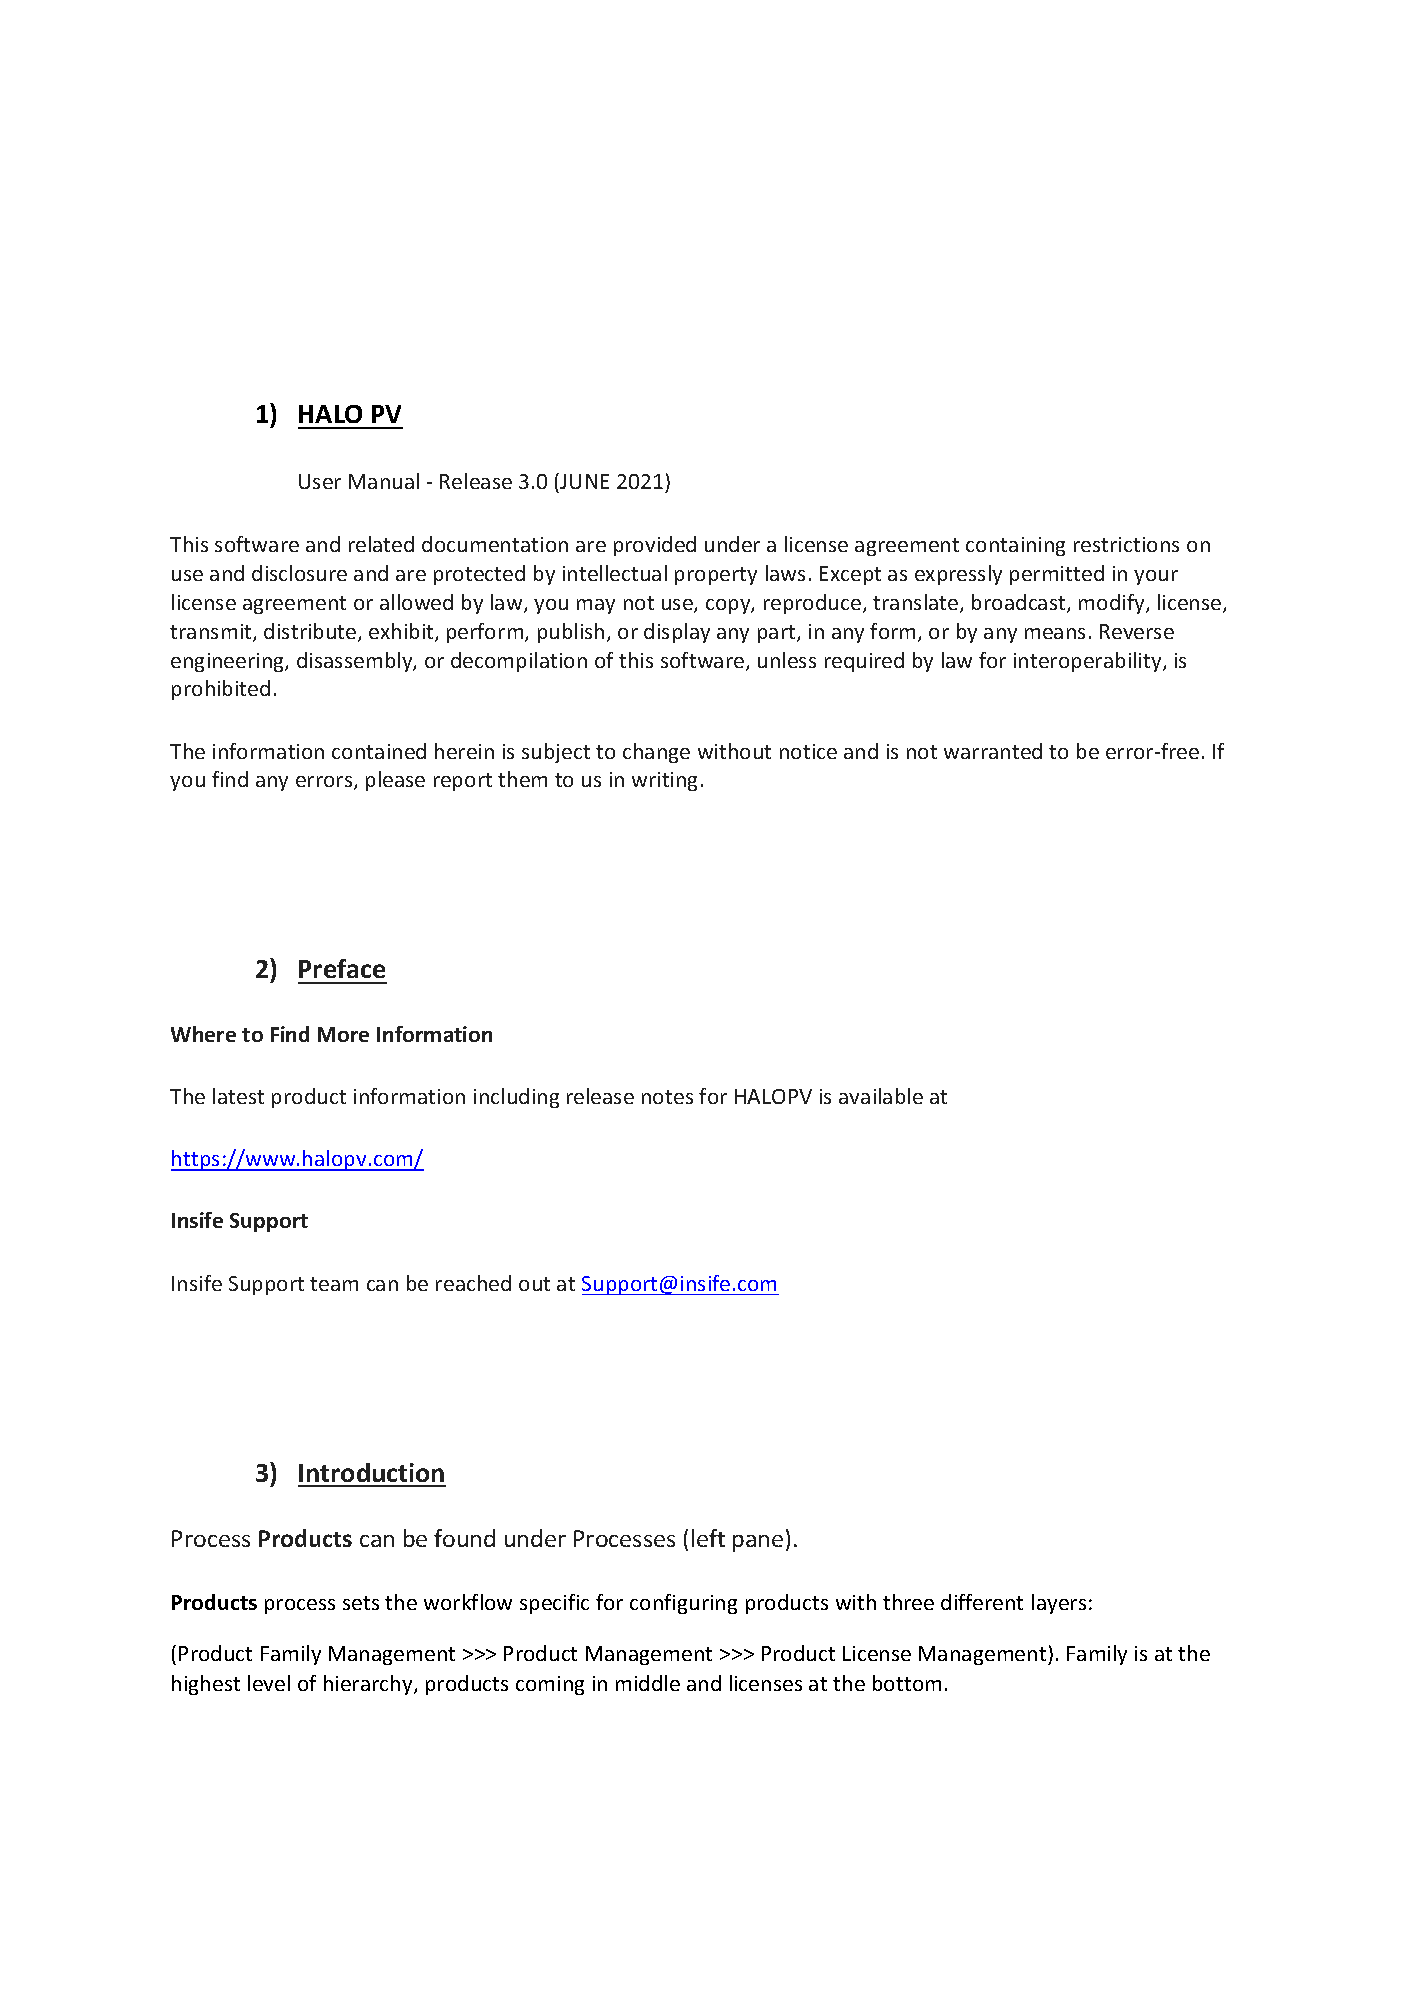 This screenshot has width=1412, height=1997. I want to click on middle, so click(648, 1683).
